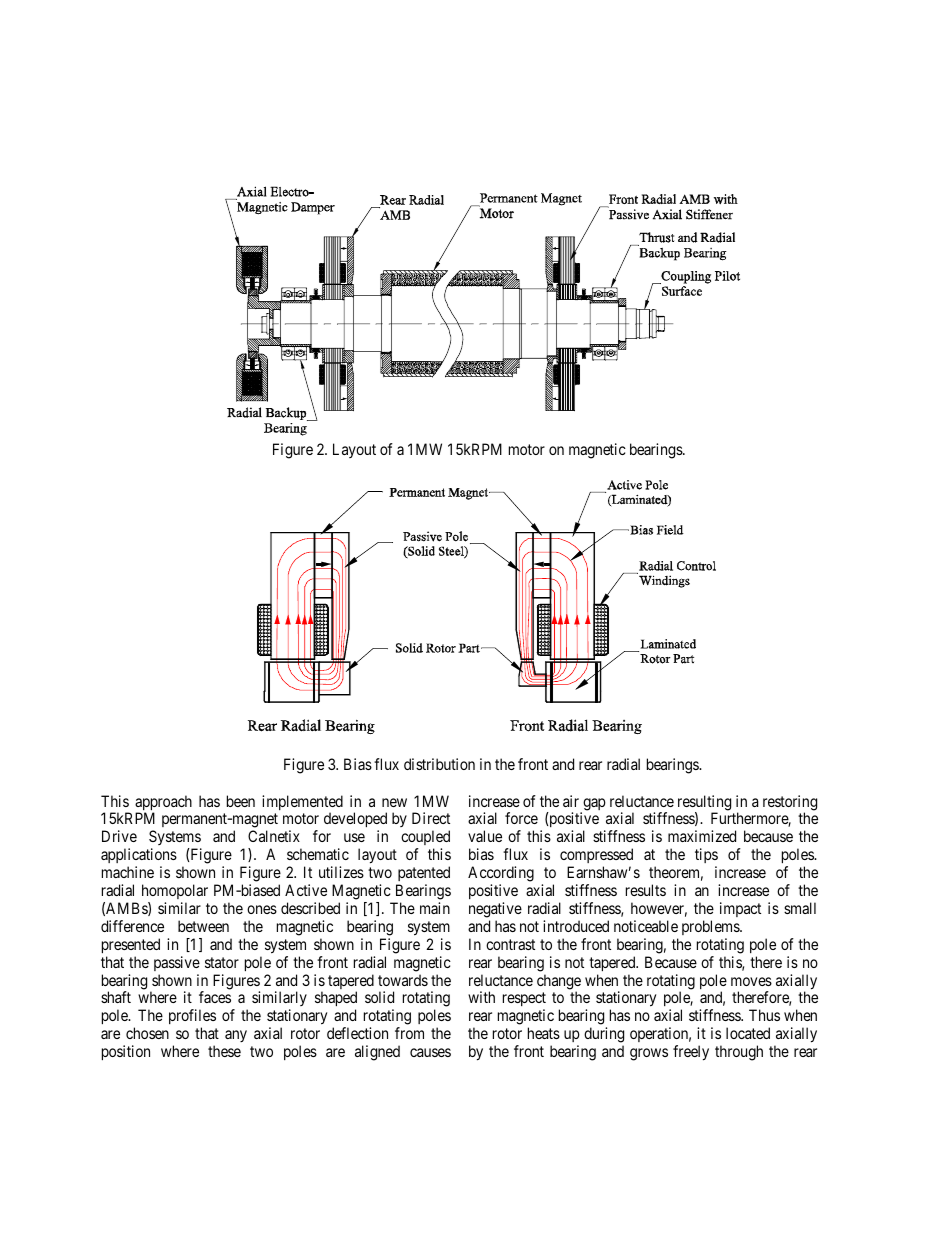 The width and height of the page is (952, 1233). I want to click on According, so click(501, 874).
